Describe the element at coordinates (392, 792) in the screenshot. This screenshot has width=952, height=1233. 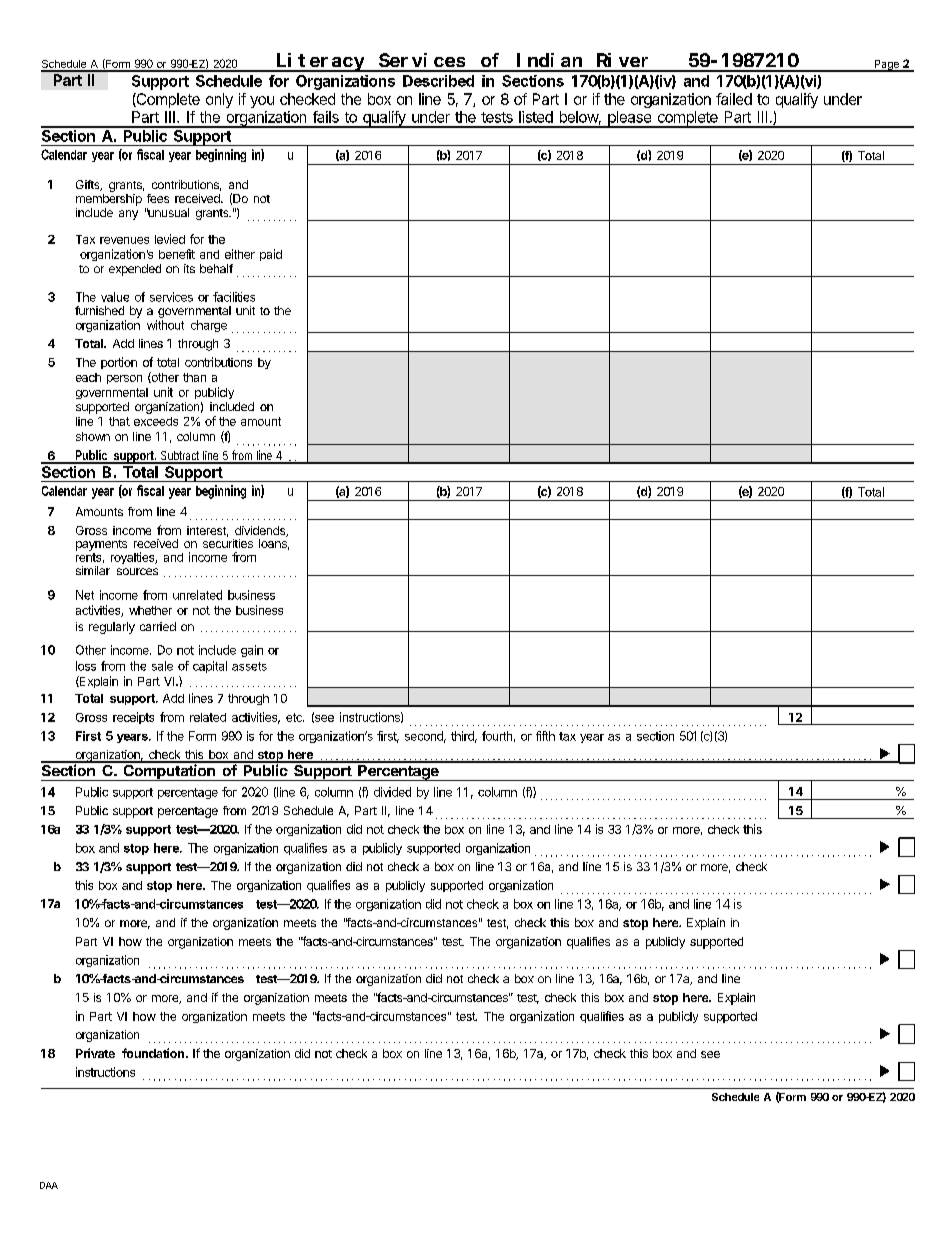
I see `divided` at that location.
